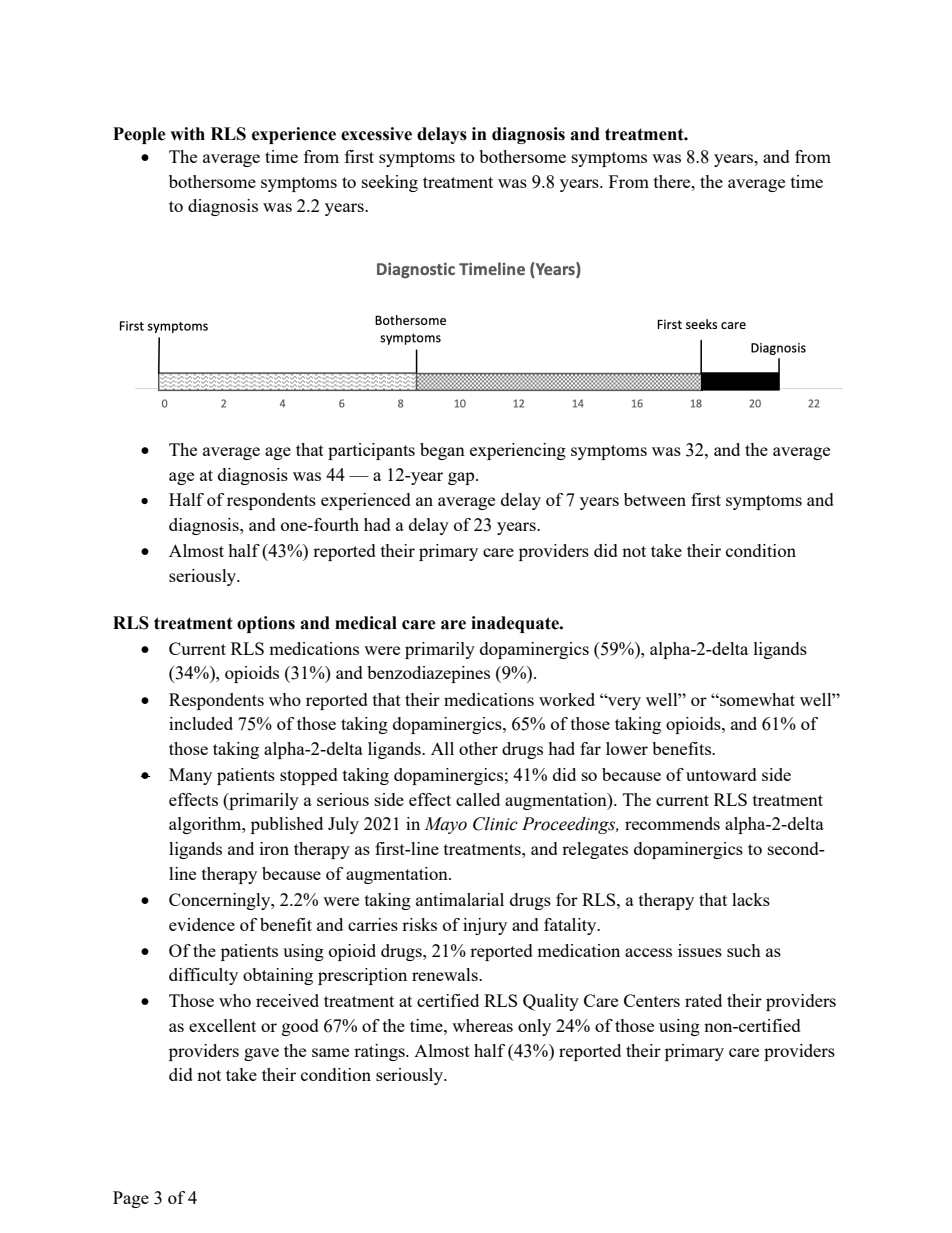  Describe the element at coordinates (673, 181) in the page. I see `there` at that location.
